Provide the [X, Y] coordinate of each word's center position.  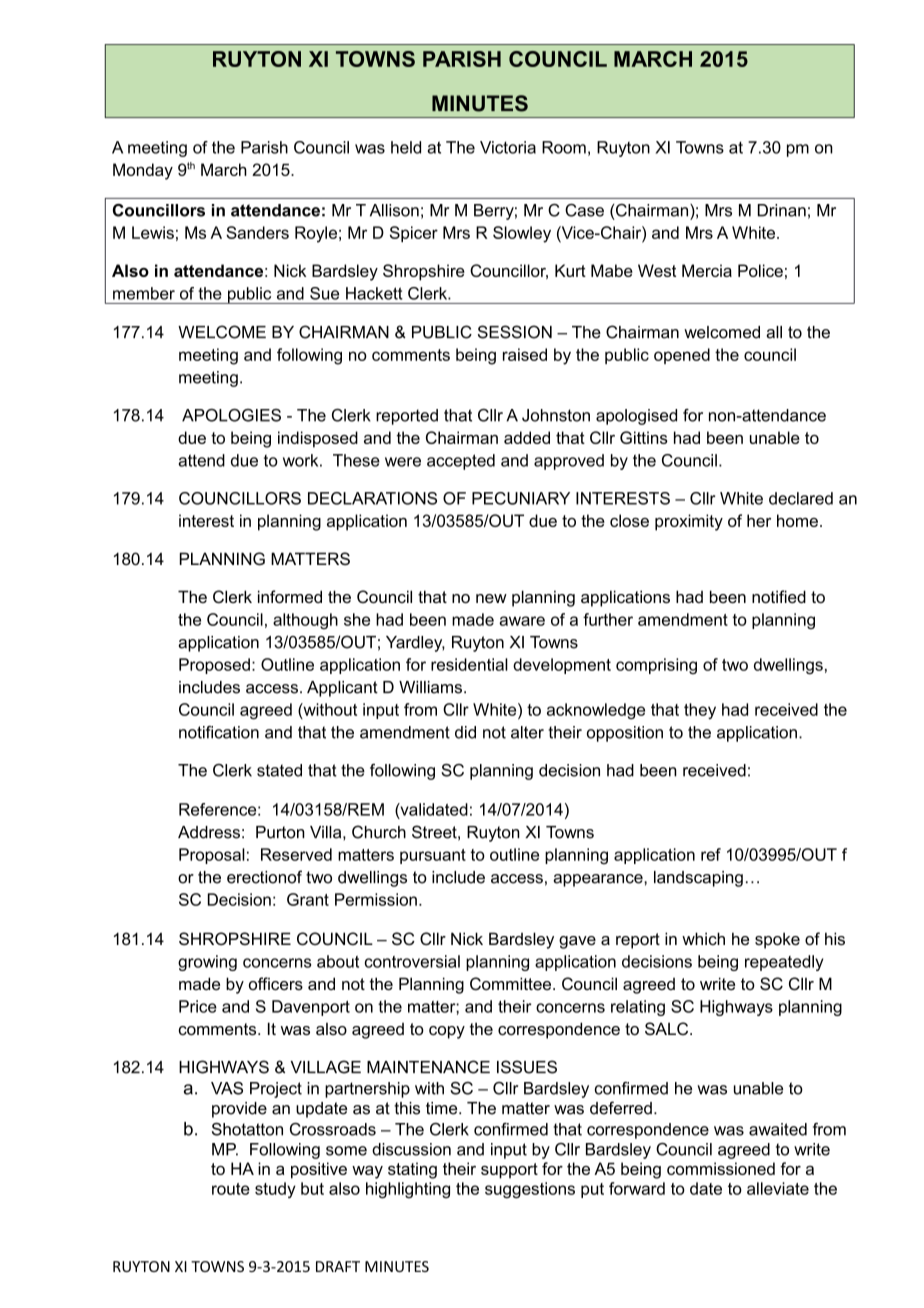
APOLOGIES [231, 415]
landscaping [698, 879]
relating [638, 1008]
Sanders [257, 232]
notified [779, 596]
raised [525, 354]
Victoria [508, 147]
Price [198, 1006]
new [491, 598]
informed [290, 596]
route [231, 1189]
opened [682, 356]
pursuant [433, 856]
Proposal [212, 856]
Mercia [707, 270]
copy [447, 1032]
